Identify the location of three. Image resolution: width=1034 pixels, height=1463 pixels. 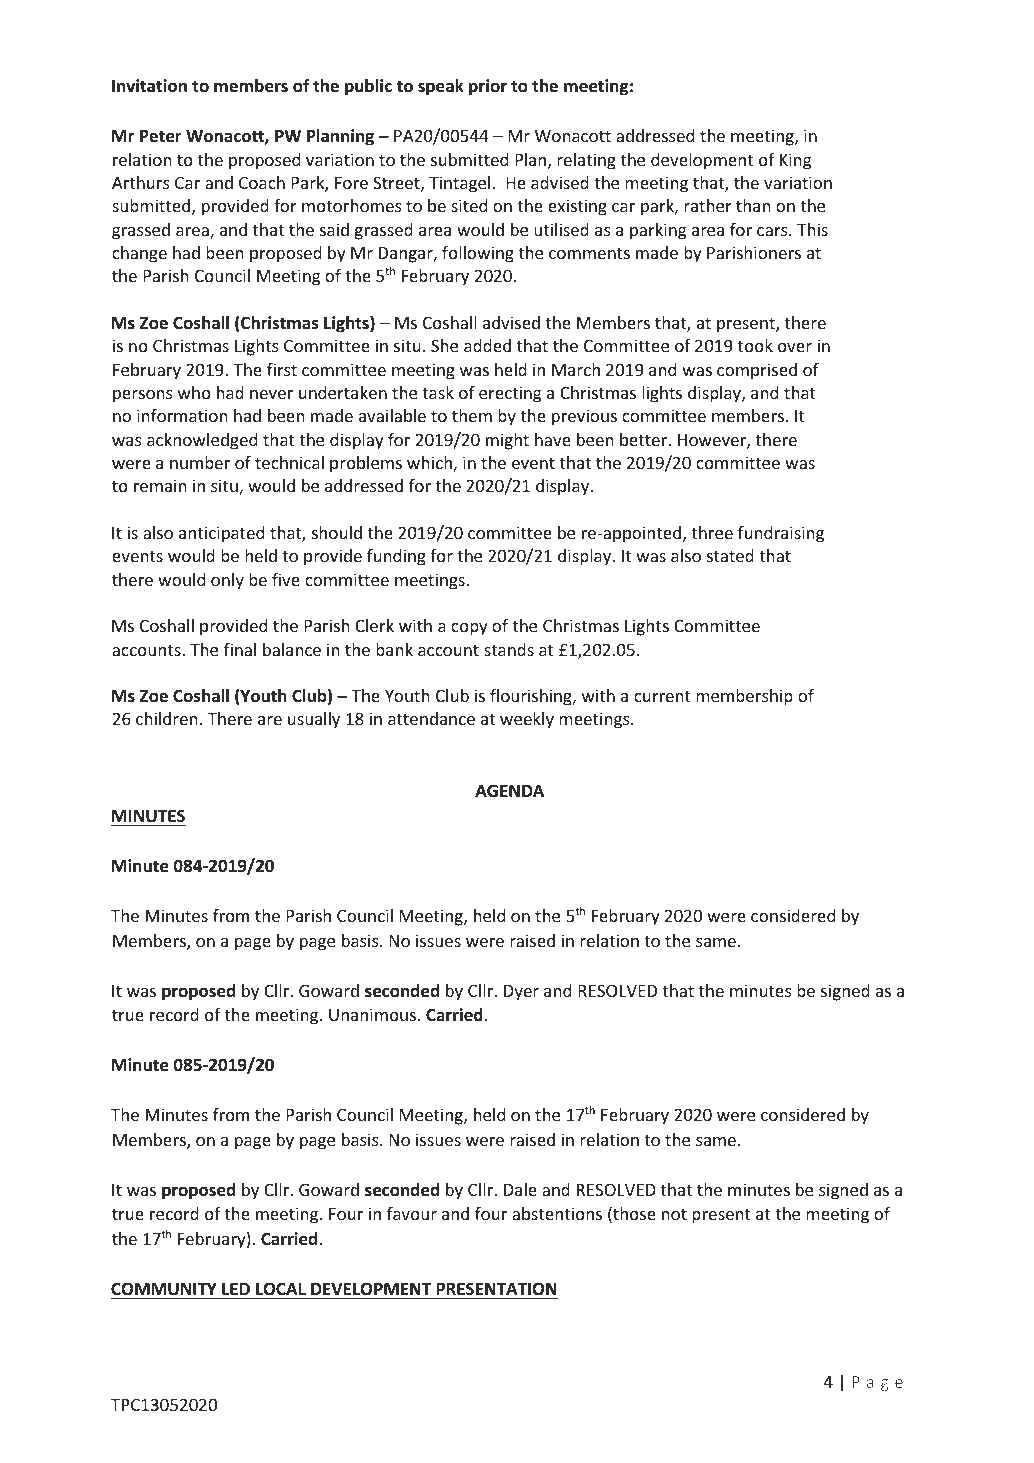
(712, 532).
